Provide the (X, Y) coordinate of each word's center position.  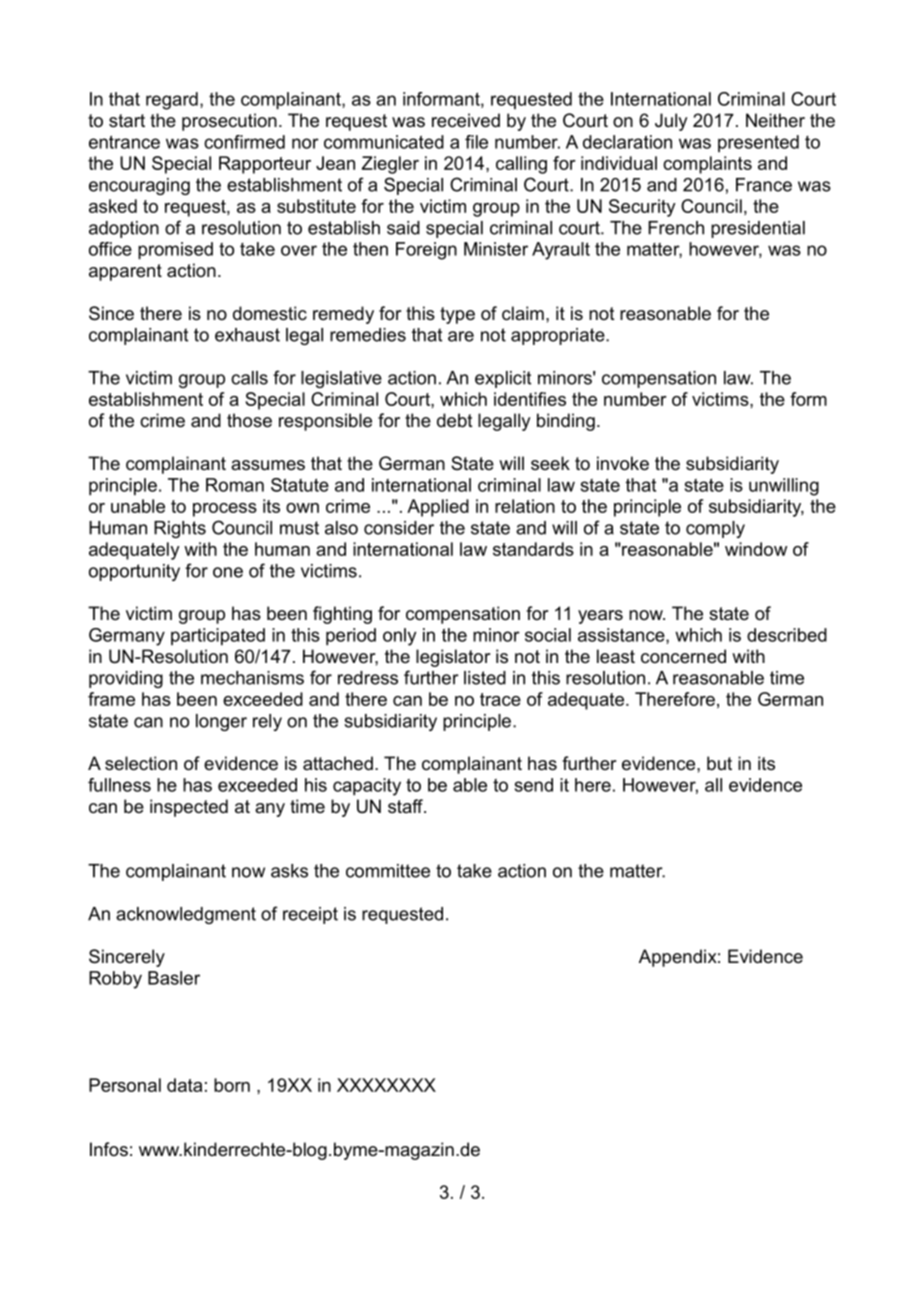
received (466, 120)
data (184, 1085)
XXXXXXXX (386, 1085)
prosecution (229, 122)
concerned (683, 656)
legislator (453, 658)
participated (218, 637)
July (671, 122)
